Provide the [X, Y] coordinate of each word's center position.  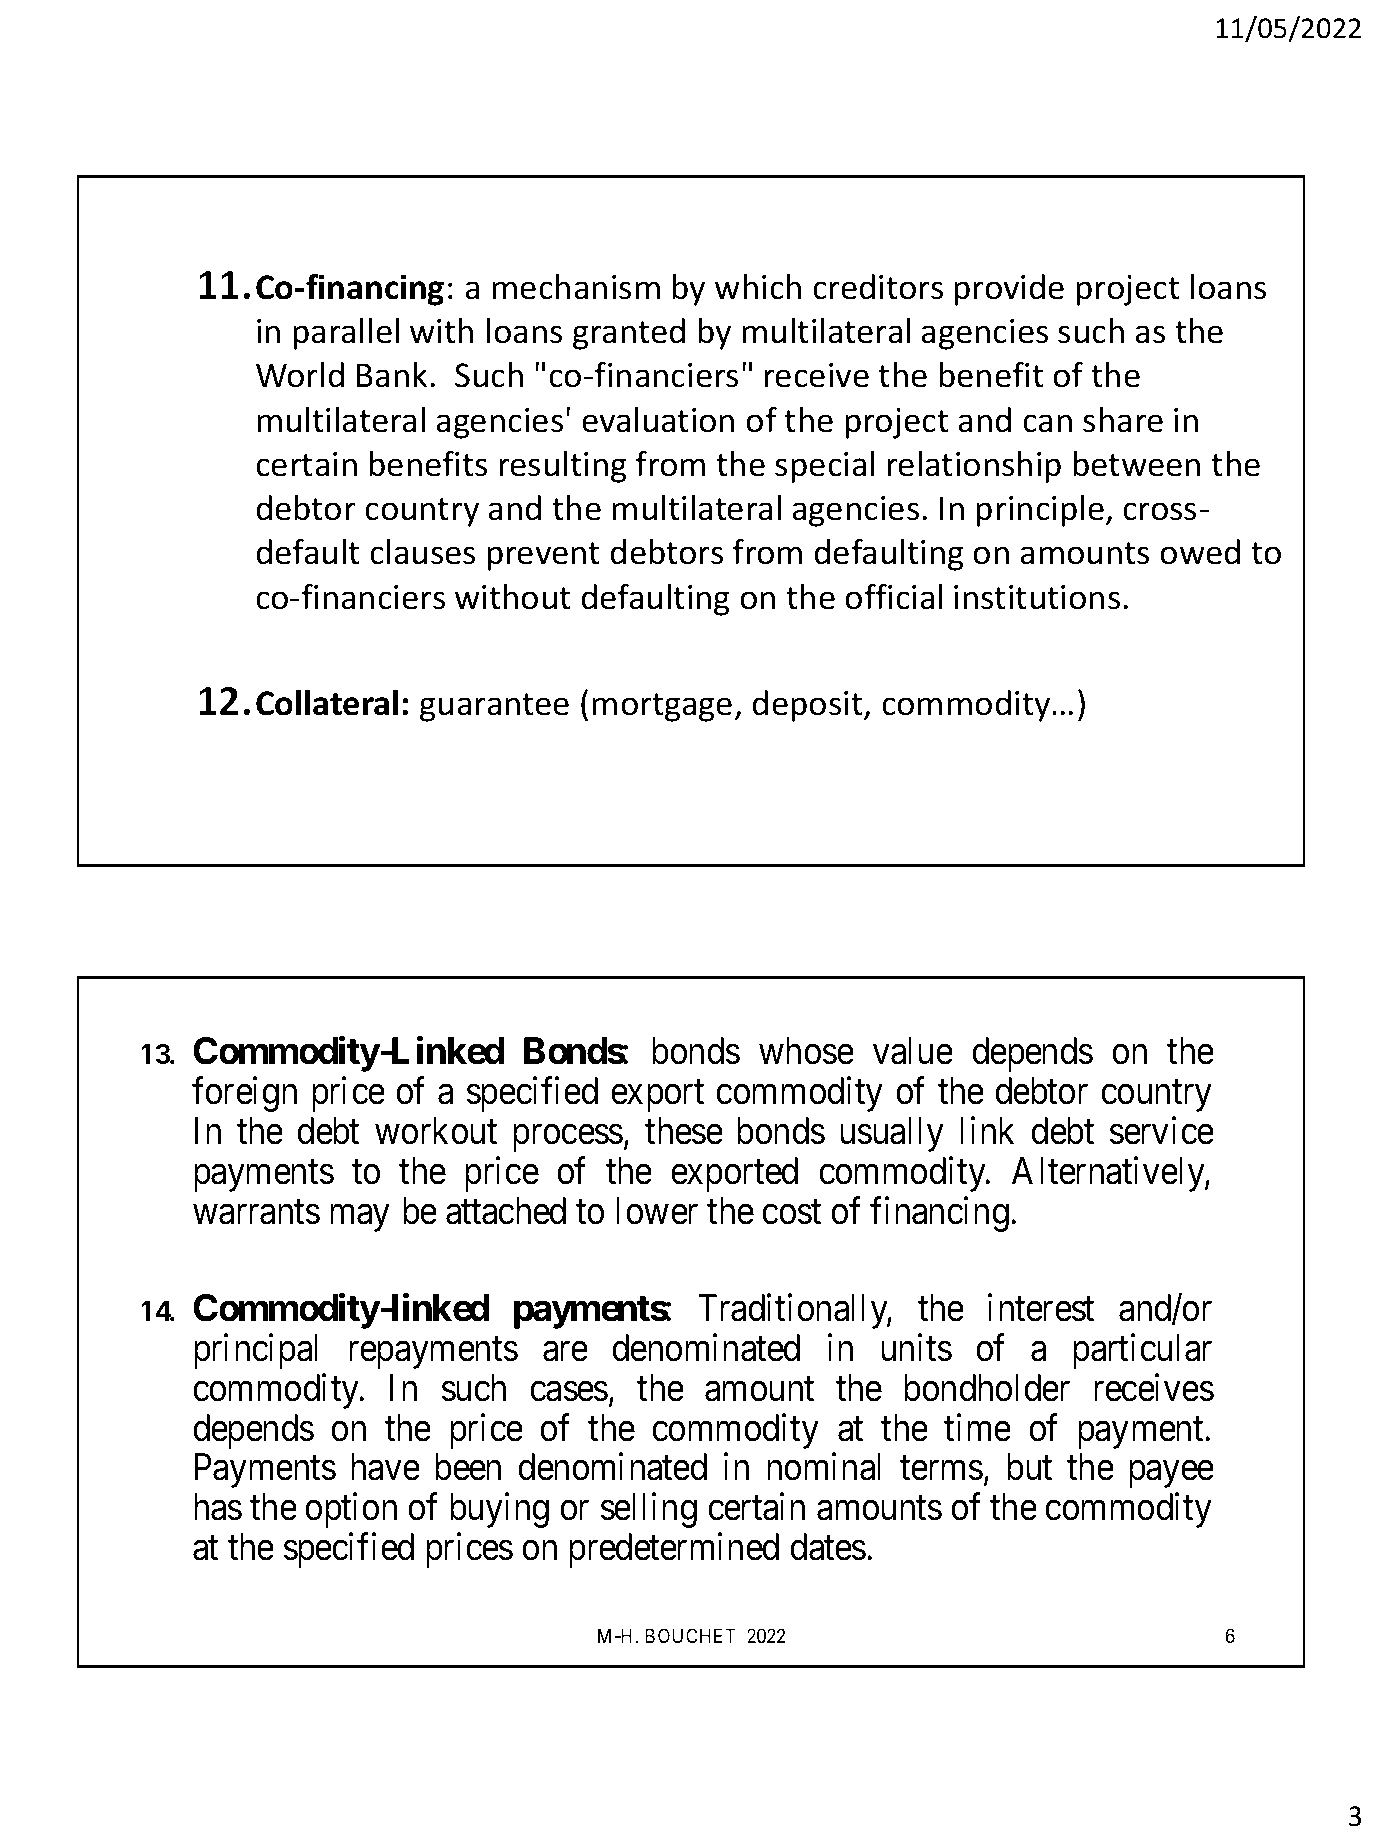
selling [649, 1510]
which [758, 287]
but [1029, 1467]
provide [1009, 290]
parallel [346, 334]
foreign [244, 1094]
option [351, 1510]
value [913, 1051]
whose [806, 1051]
